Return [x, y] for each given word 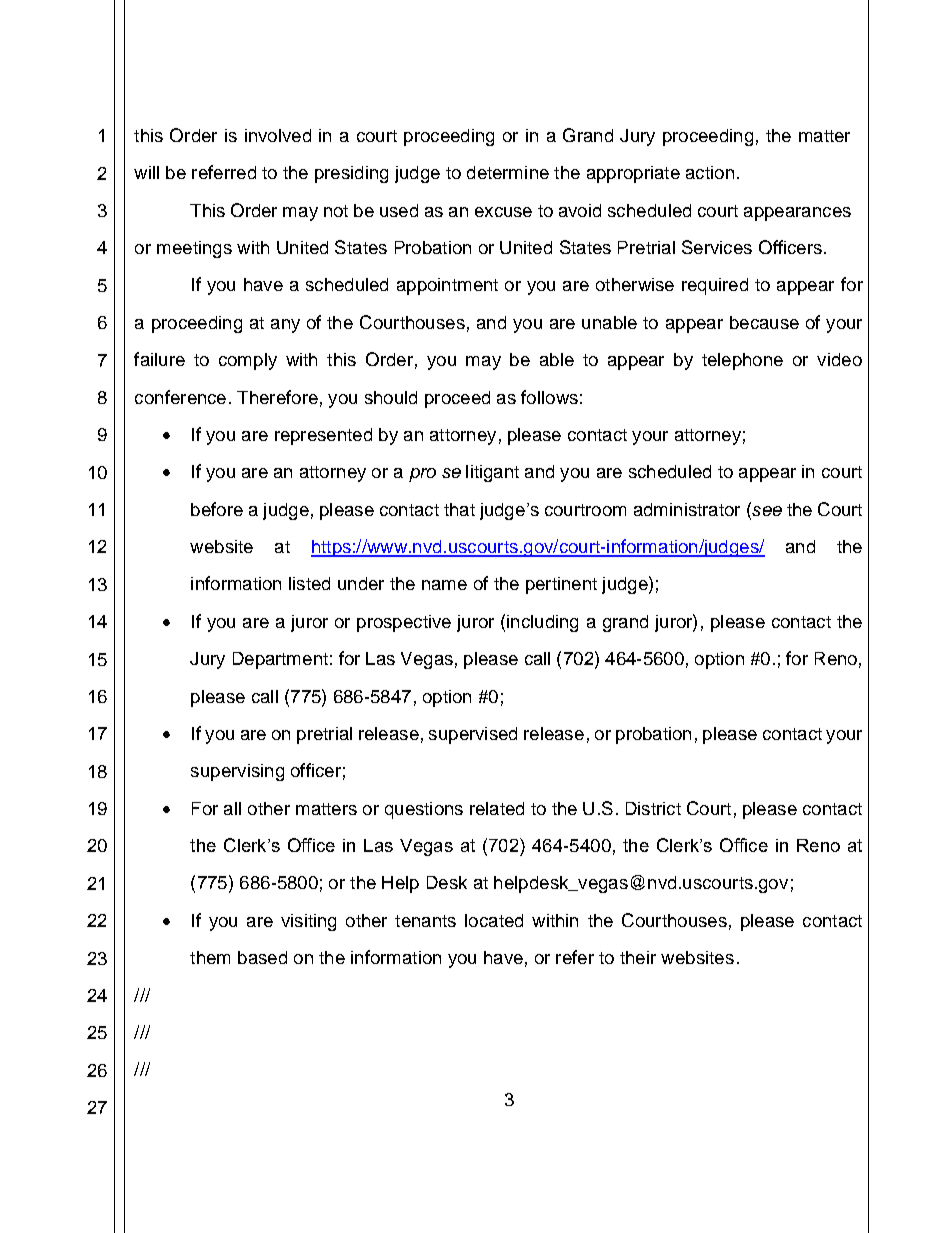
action [710, 172]
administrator [687, 509]
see [766, 509]
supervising [237, 772]
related [497, 808]
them [210, 957]
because [764, 322]
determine [508, 172]
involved [278, 135]
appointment [447, 286]
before [217, 509]
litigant [492, 473]
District [653, 808]
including [542, 623]
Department [280, 660]
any [285, 326]
